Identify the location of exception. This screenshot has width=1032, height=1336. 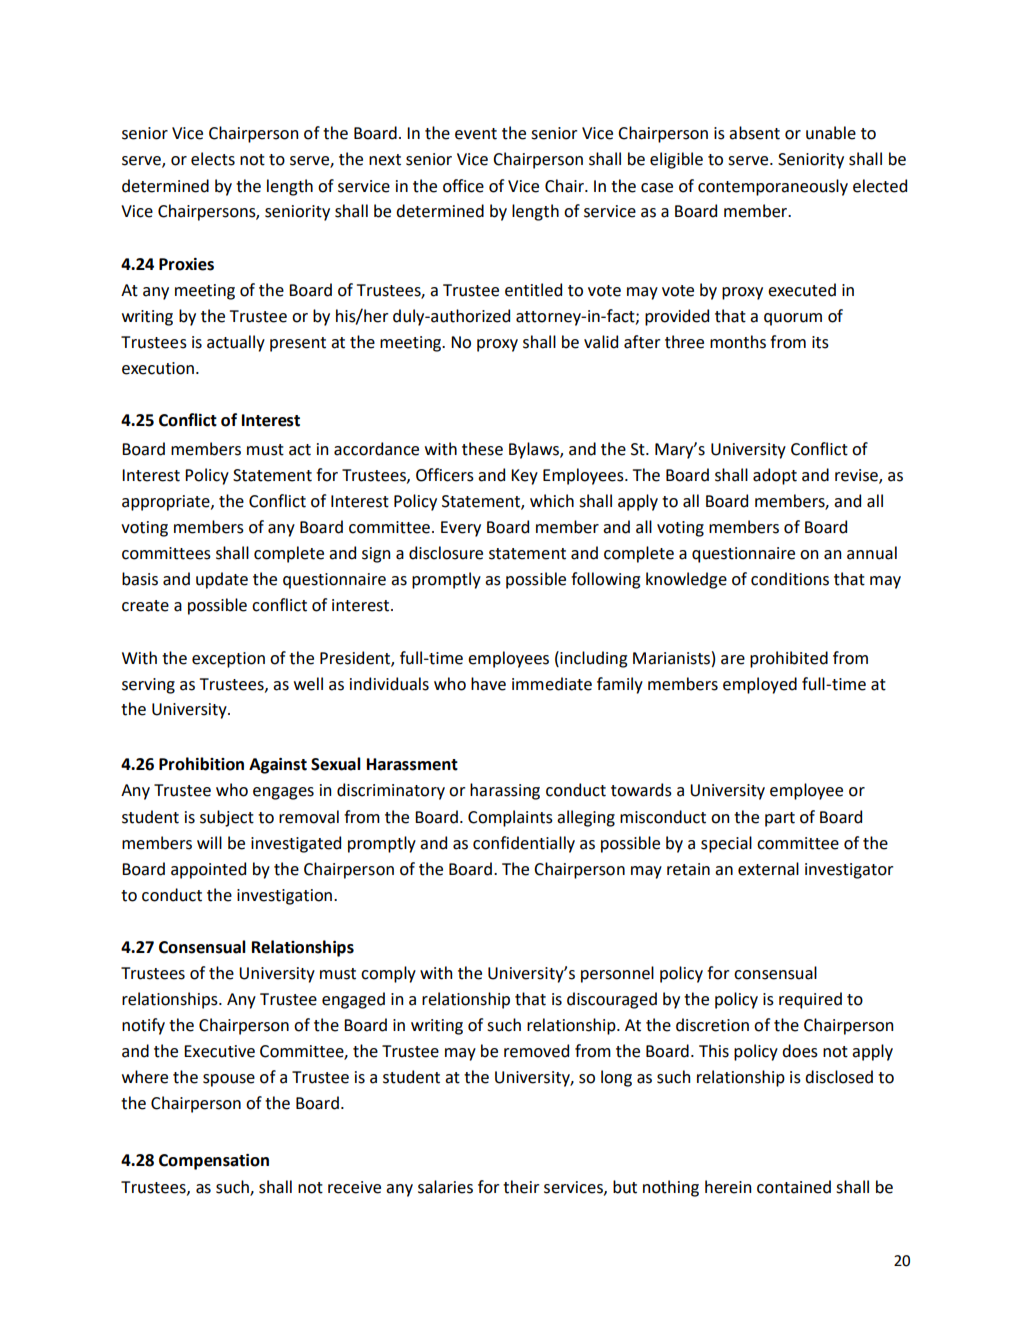
(228, 660).
